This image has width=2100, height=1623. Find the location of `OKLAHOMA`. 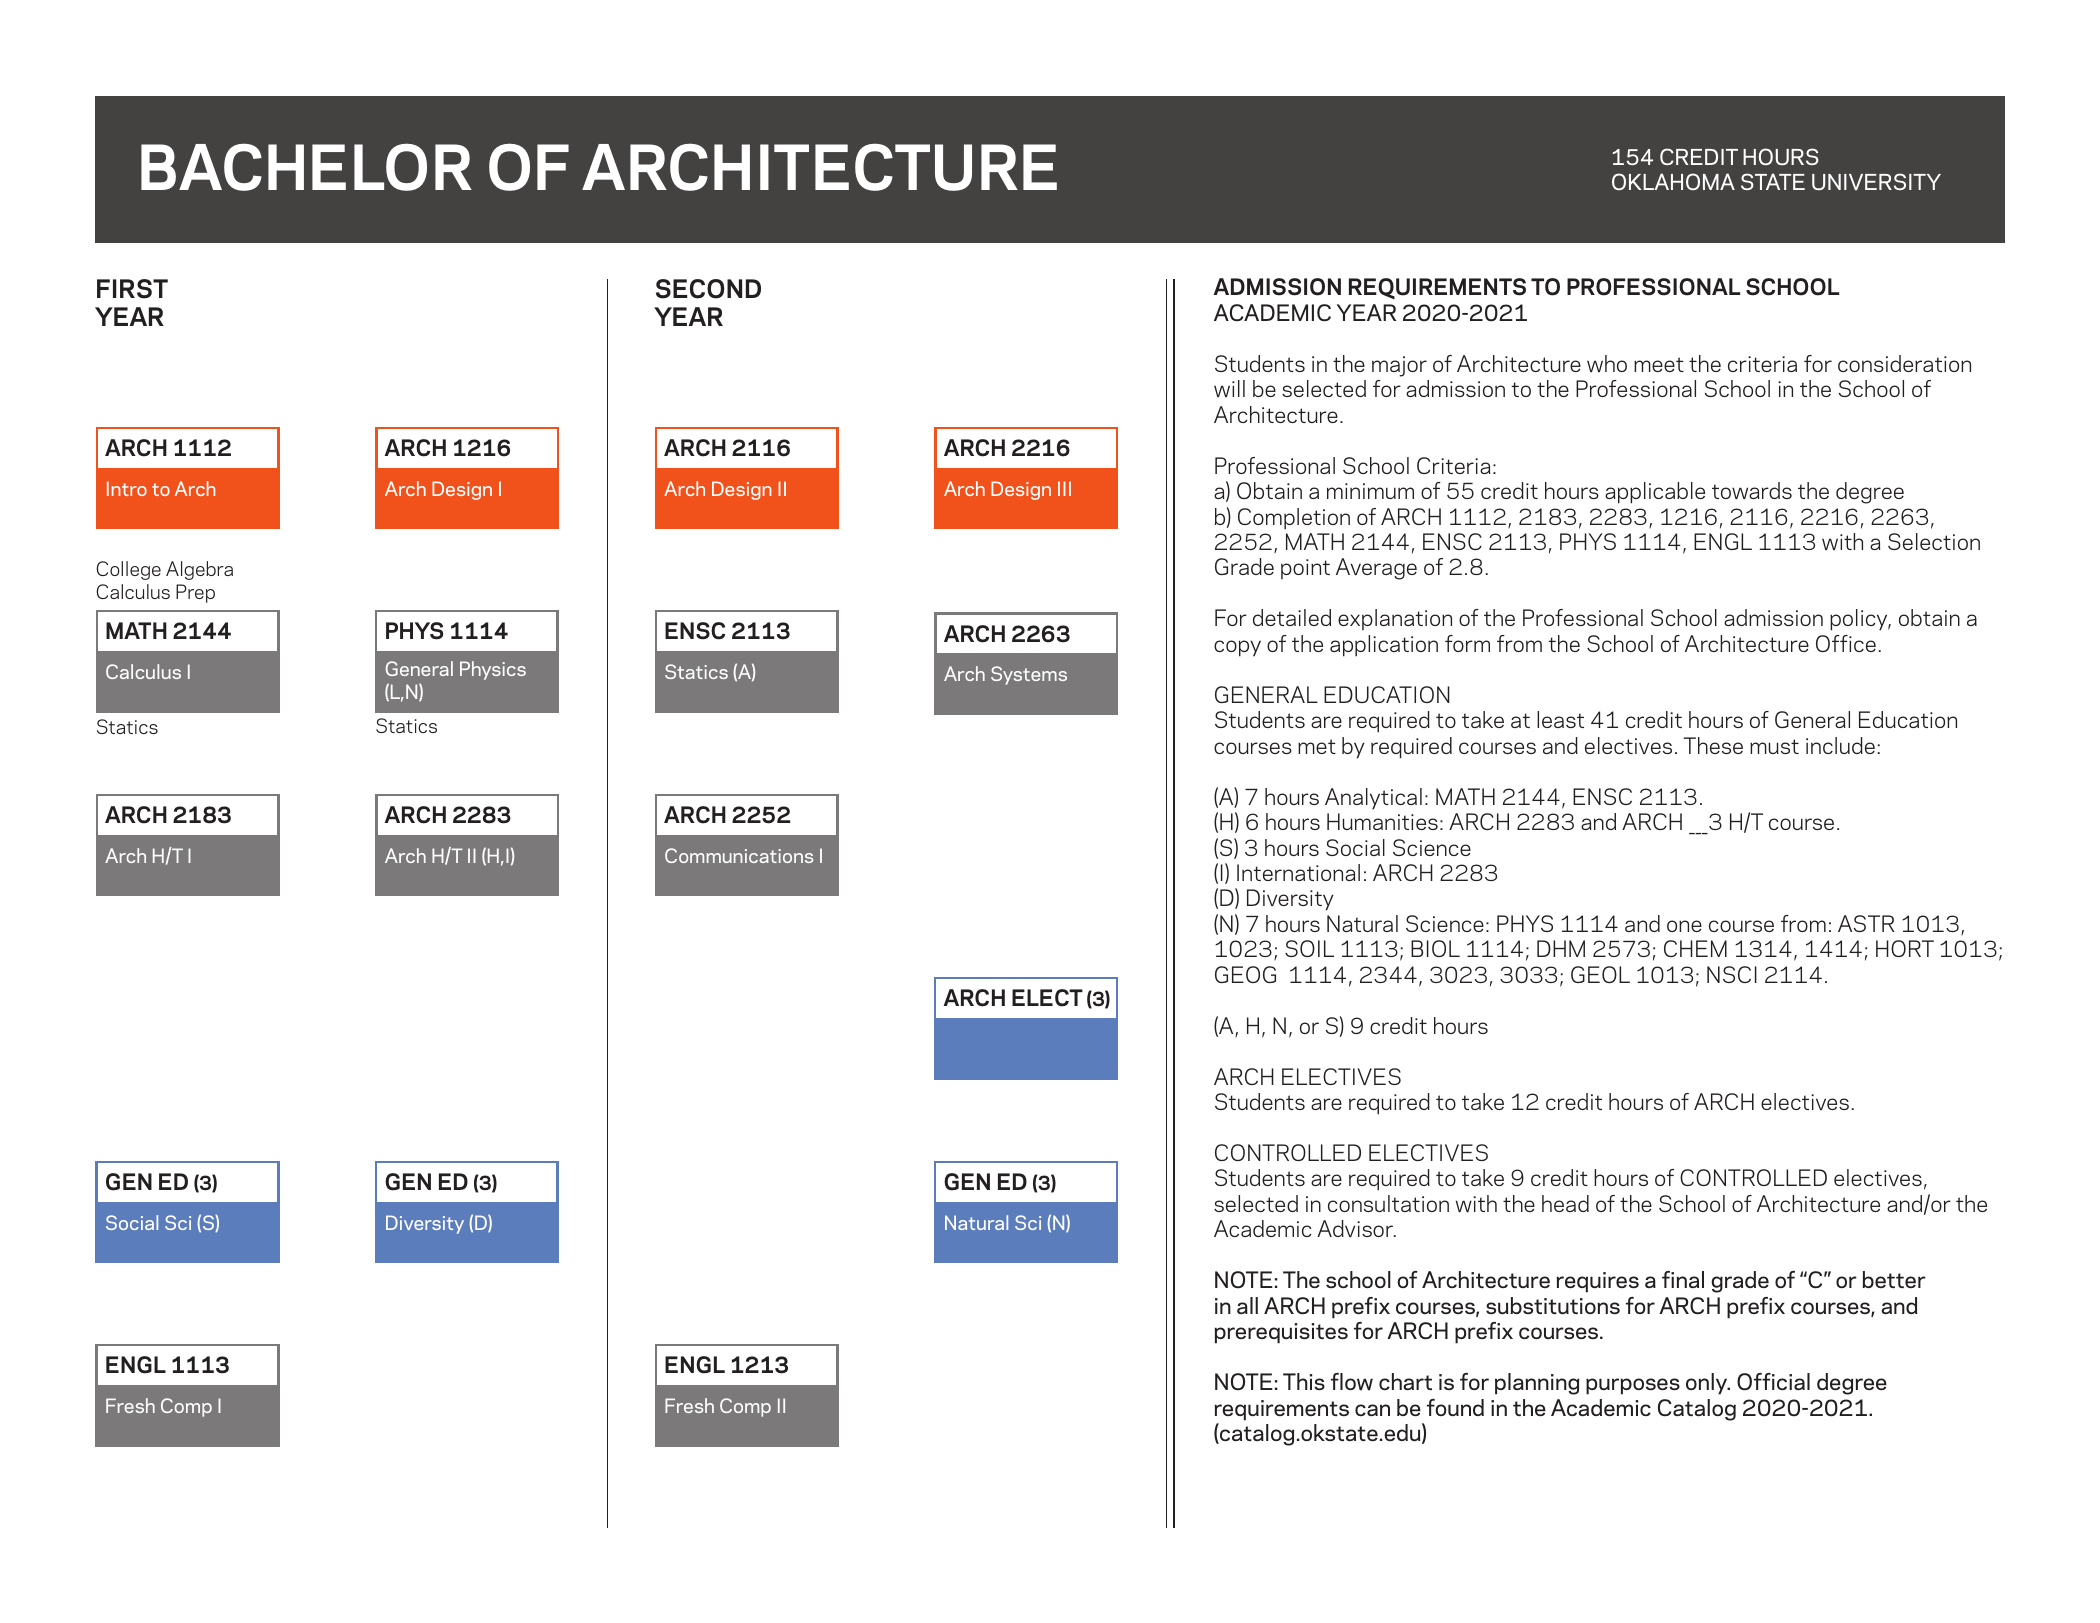

OKLAHOMA is located at coordinates (1673, 181).
